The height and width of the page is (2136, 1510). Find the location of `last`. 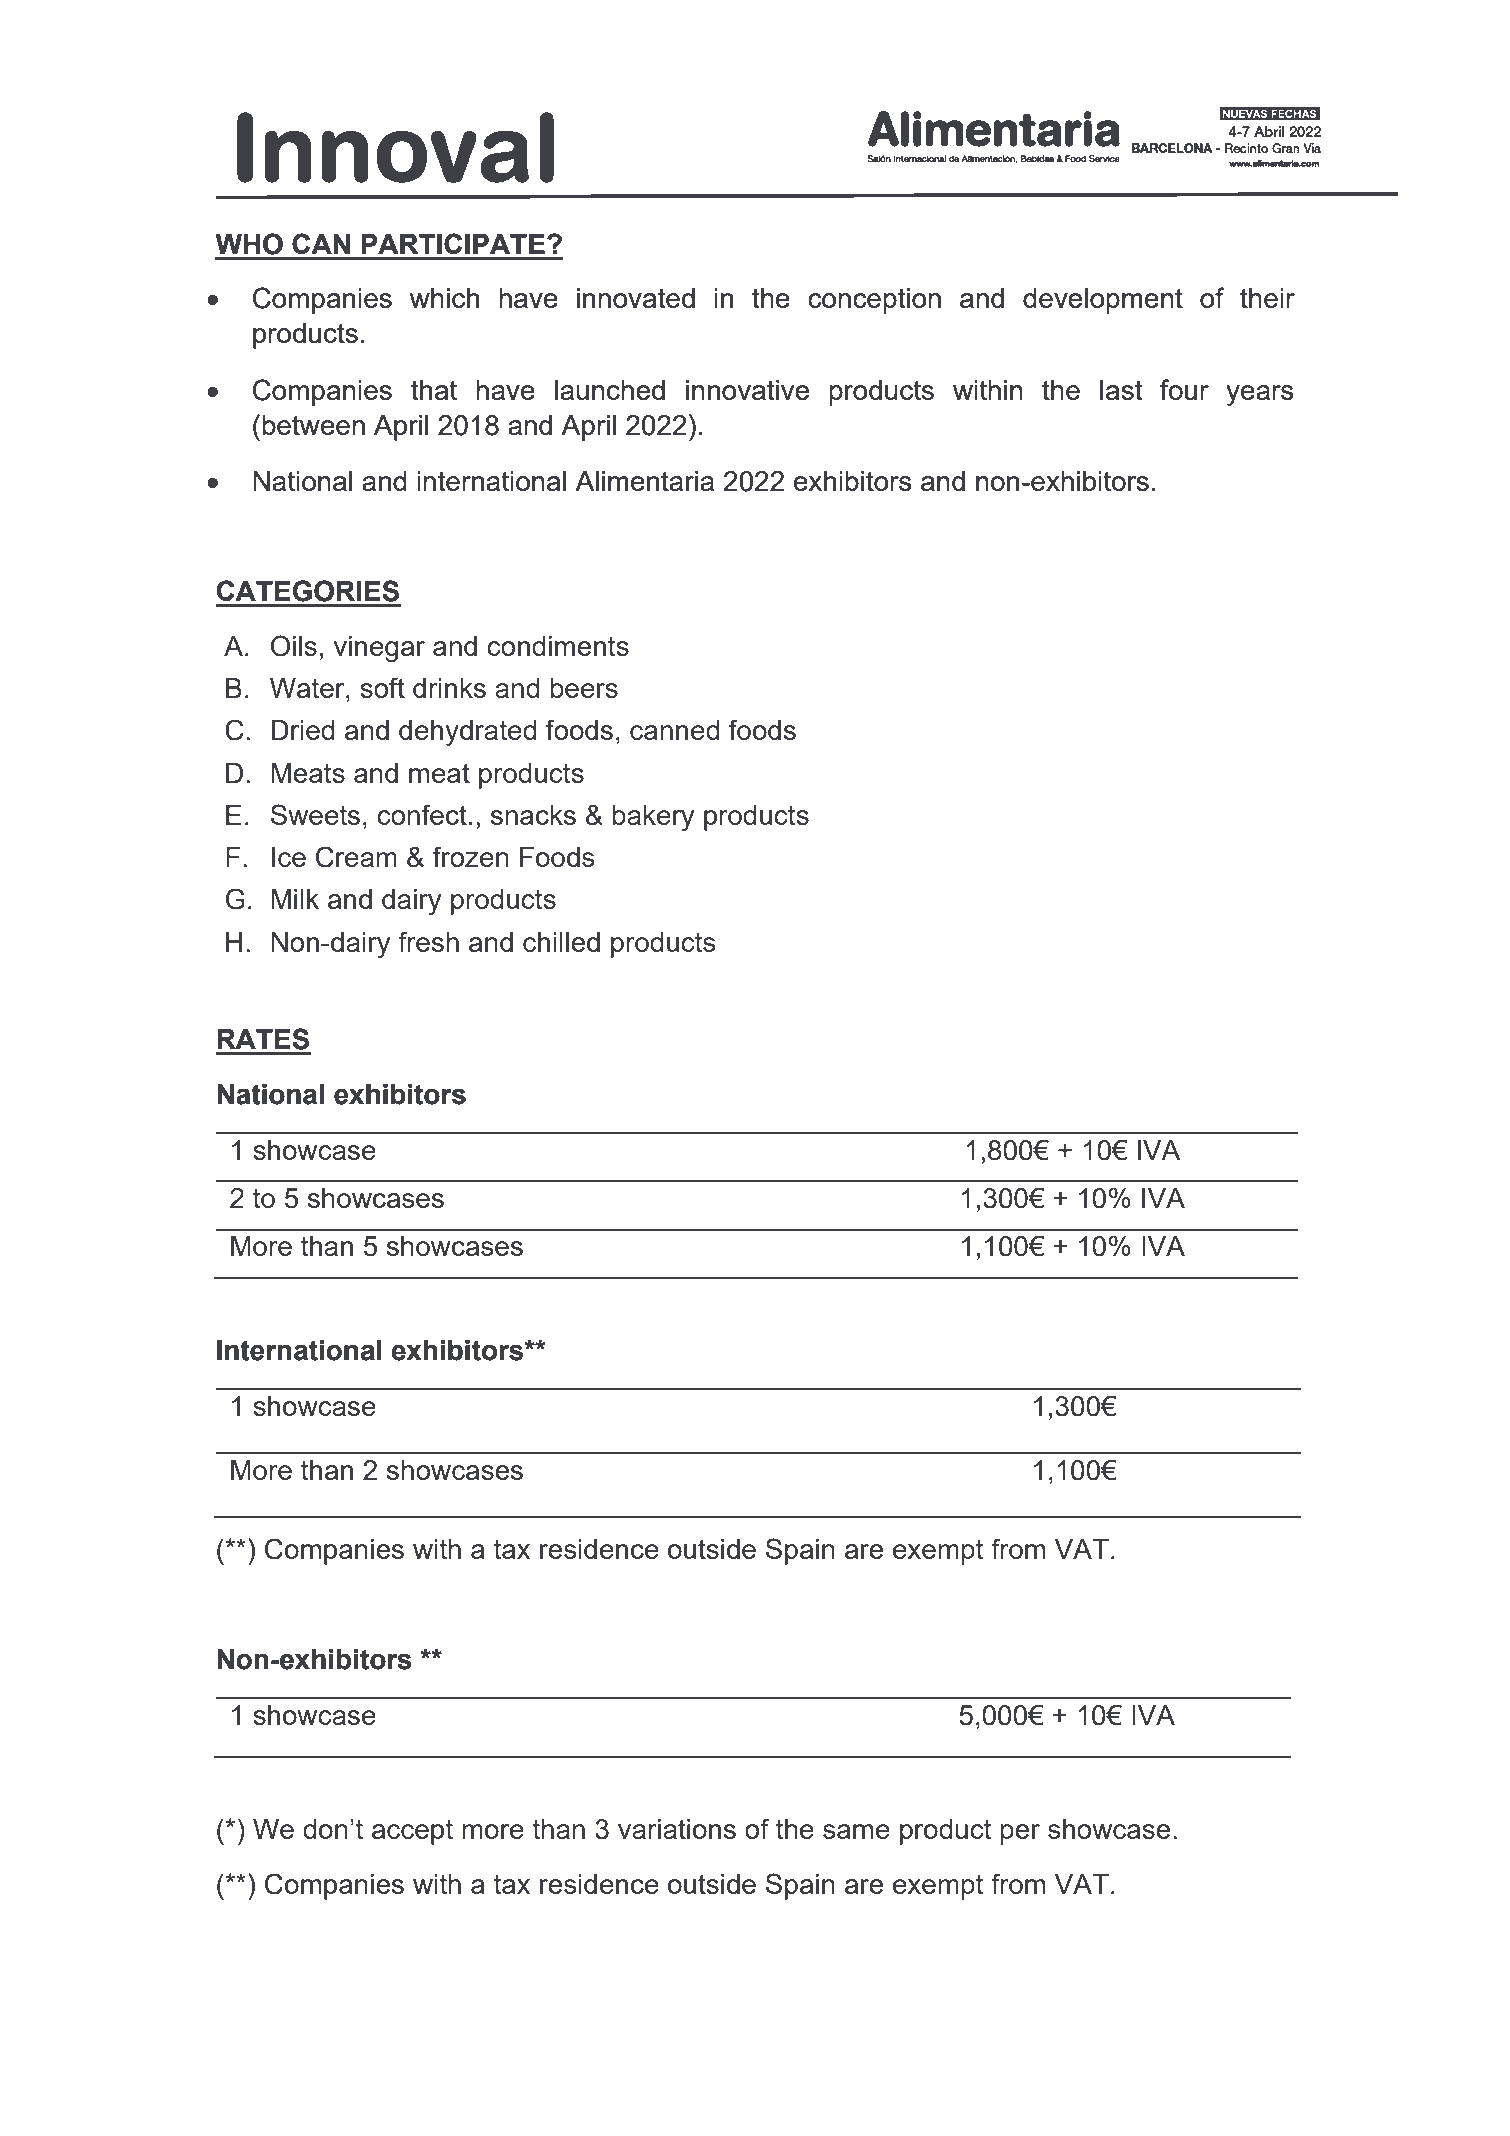

last is located at coordinates (1121, 390).
